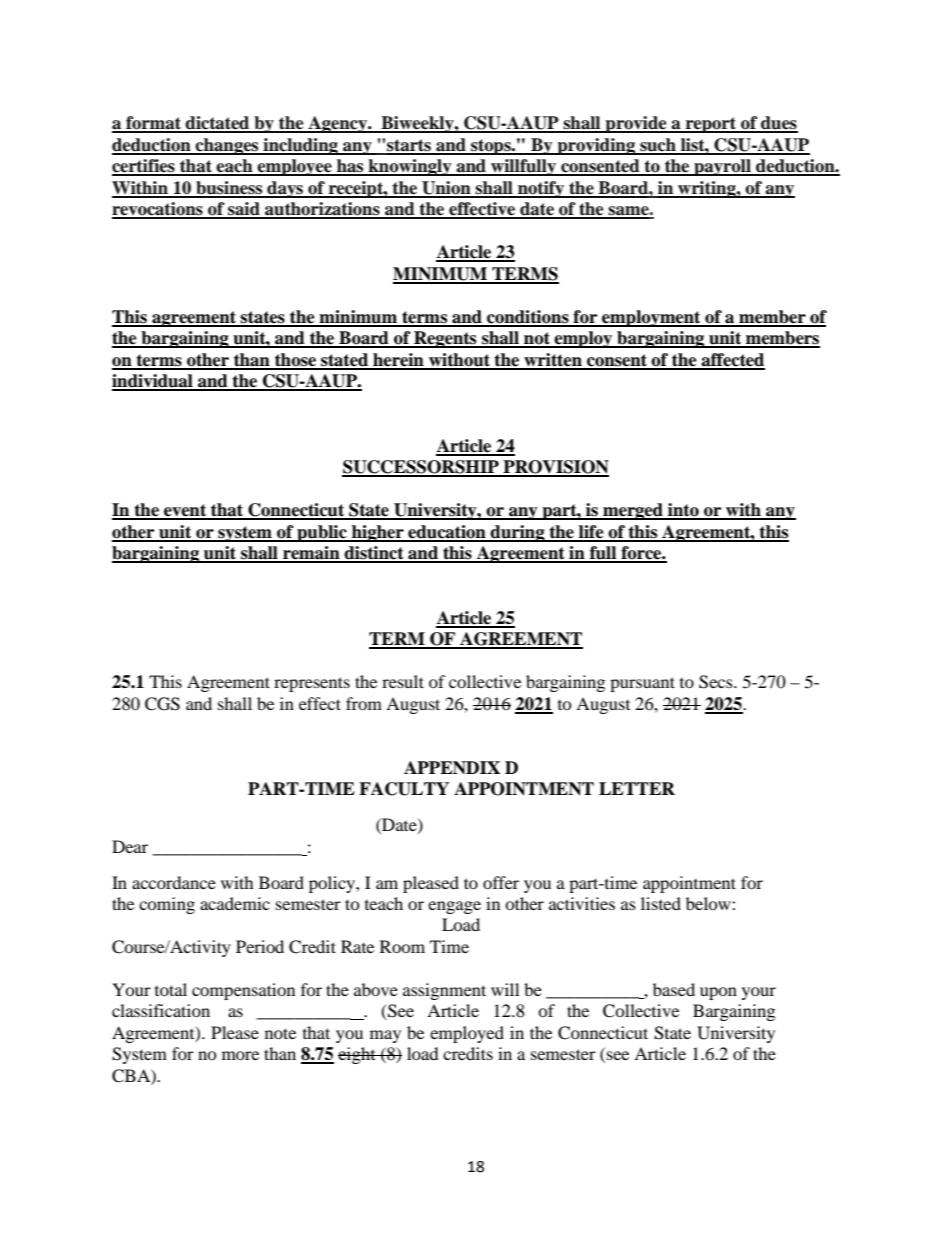  I want to click on event, so click(185, 511).
